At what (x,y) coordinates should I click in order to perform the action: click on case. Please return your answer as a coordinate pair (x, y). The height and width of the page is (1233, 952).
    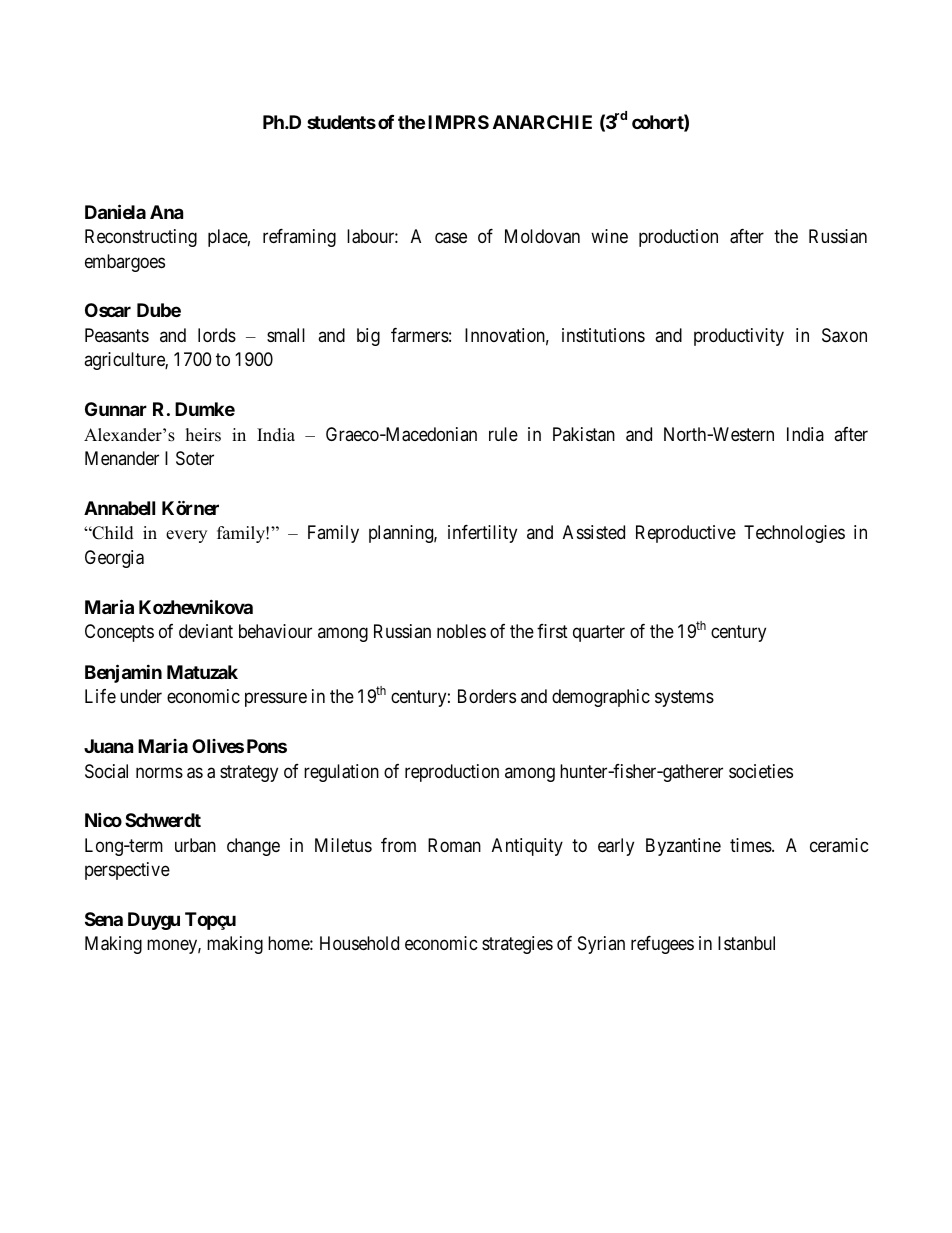
    Looking at the image, I should click on (451, 238).
